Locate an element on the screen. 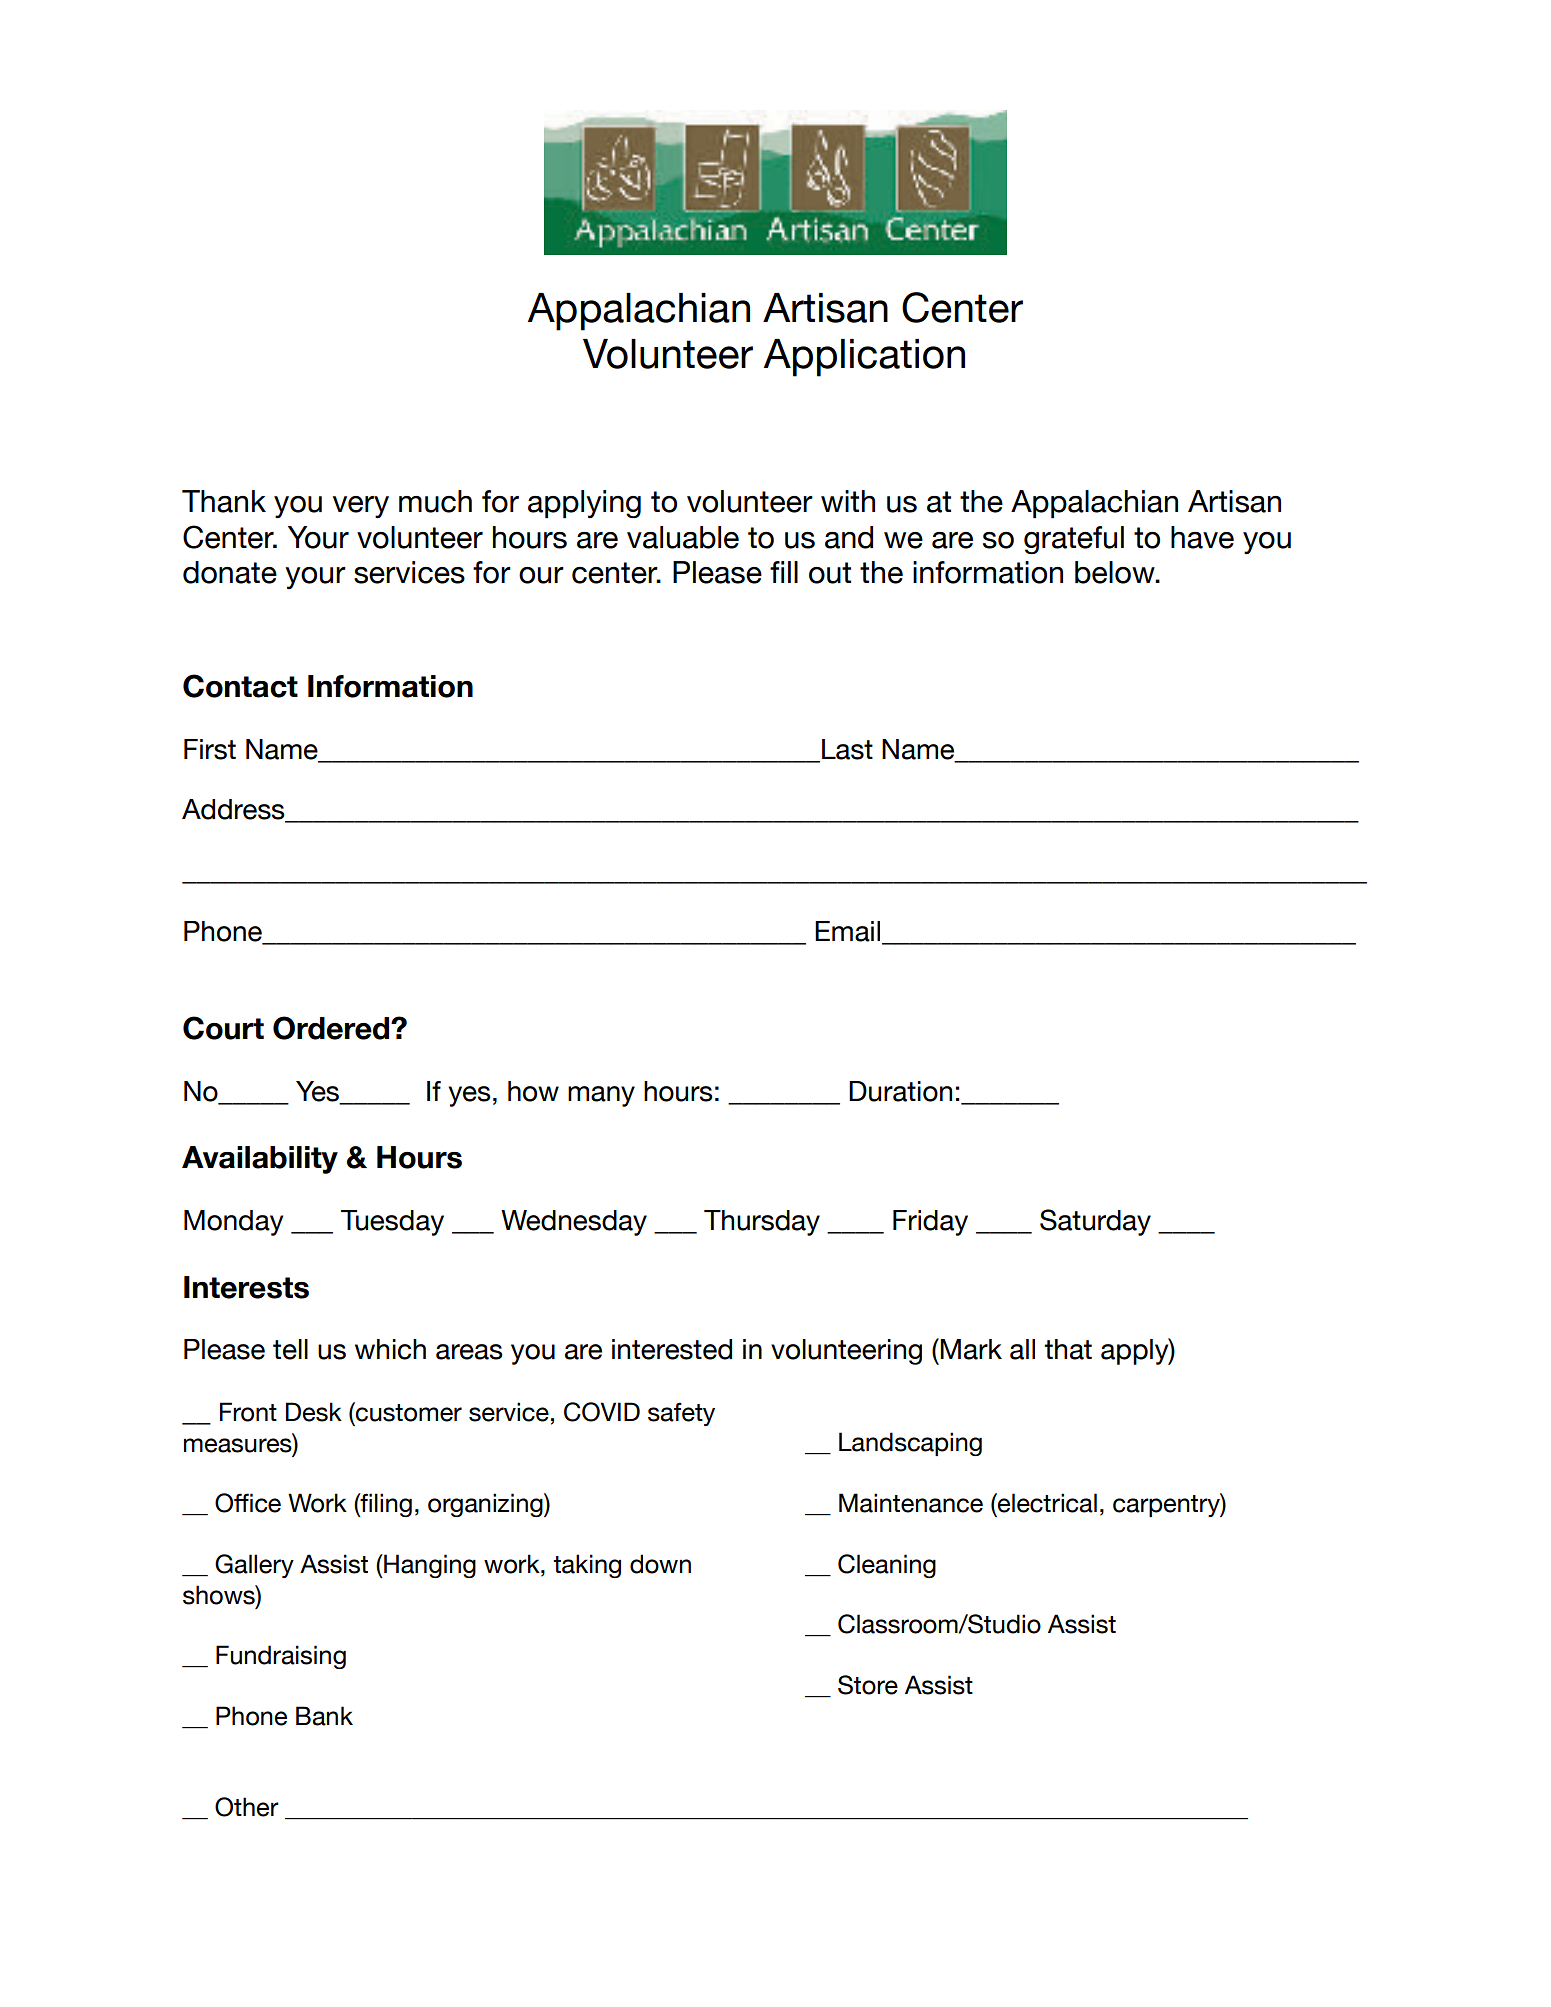 The width and height of the screenshot is (1551, 2007). Cleaning is located at coordinates (887, 1566).
